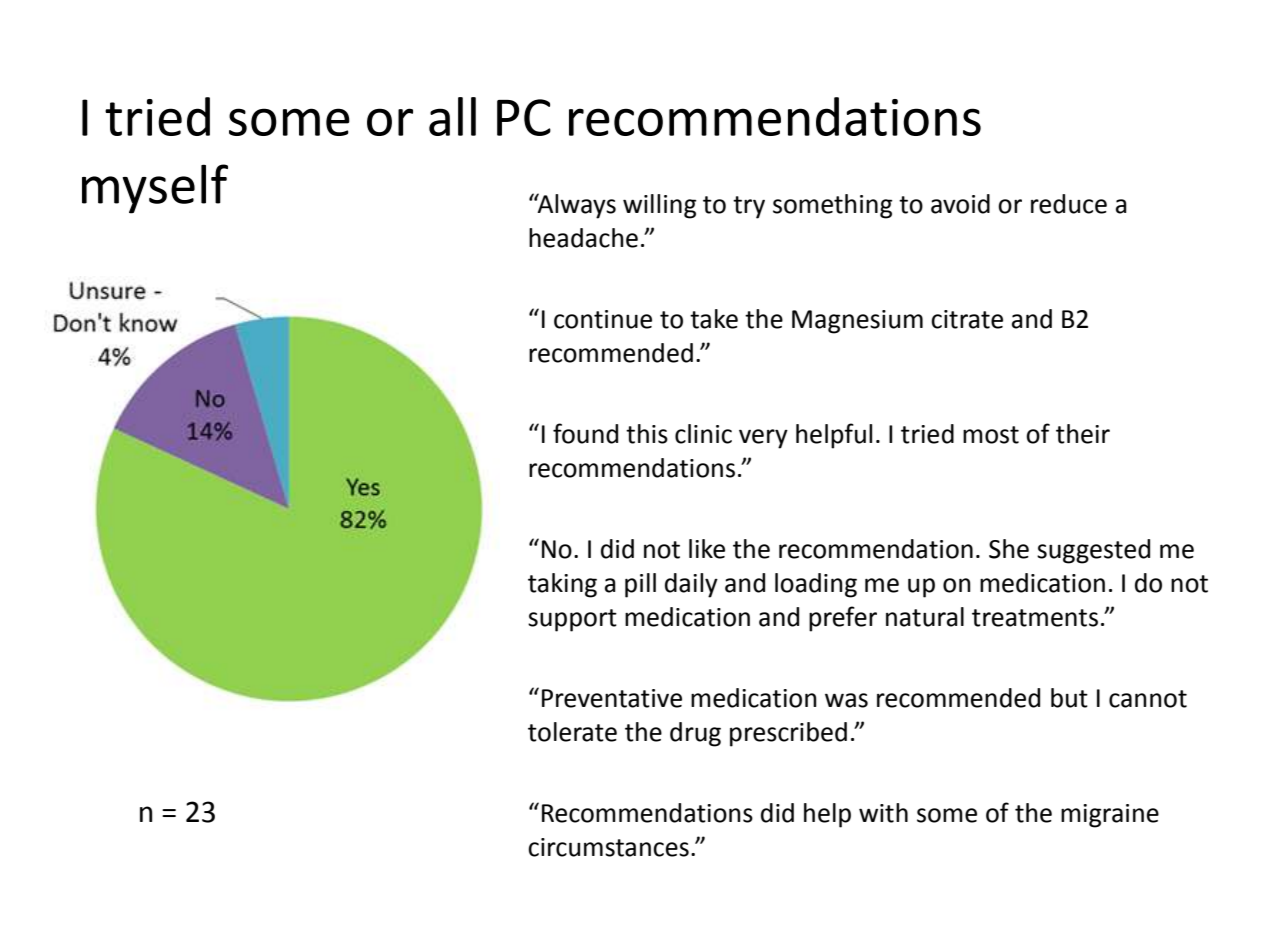 This document has height=952, width=1270. Describe the element at coordinates (1110, 816) in the document. I see `migraine` at that location.
